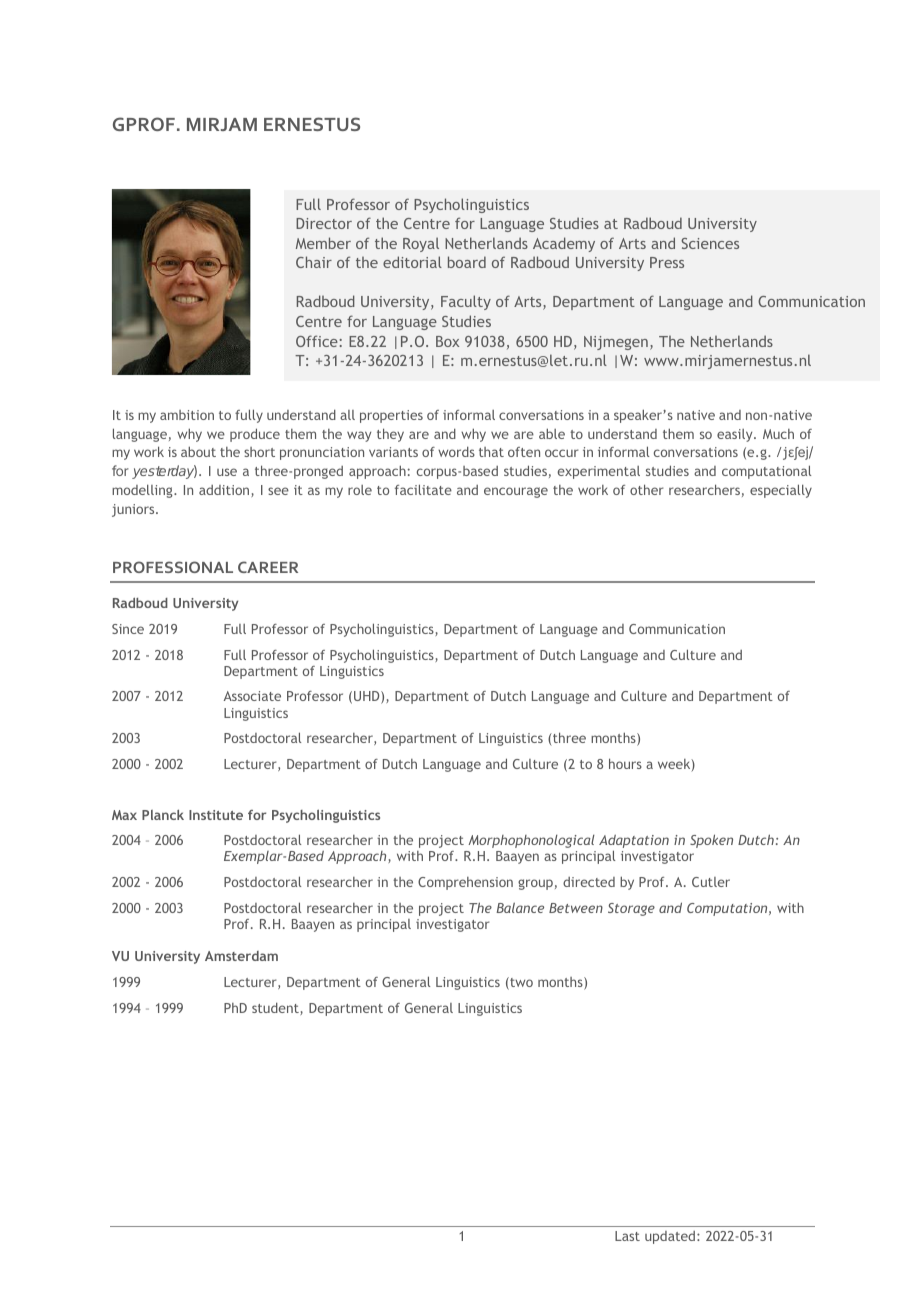 The width and height of the screenshot is (924, 1308). What do you see at coordinates (627, 1236) in the screenshot?
I see `Last` at bounding box center [627, 1236].
